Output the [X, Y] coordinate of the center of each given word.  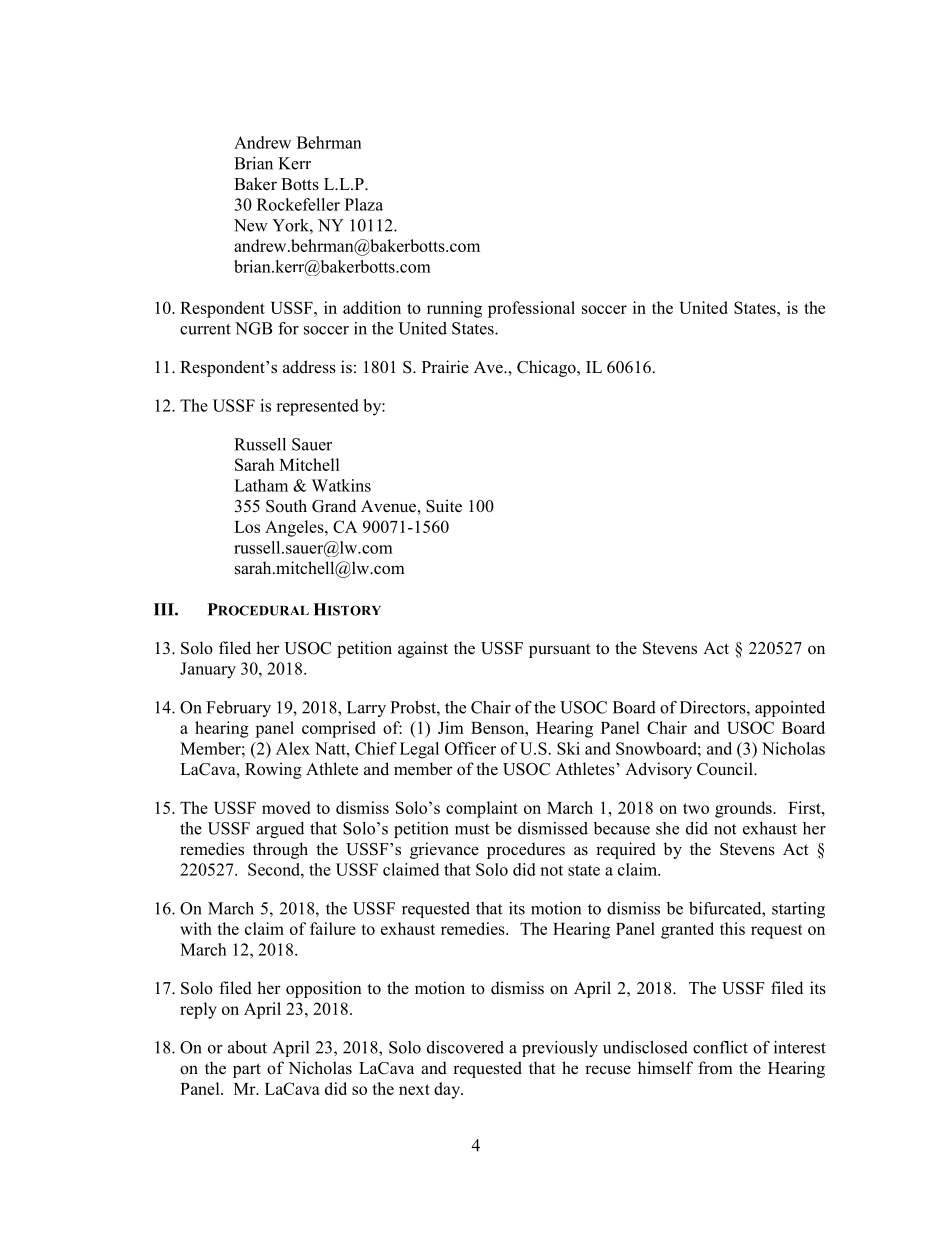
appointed [790, 709]
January [208, 670]
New [251, 225]
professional [531, 309]
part [247, 1070]
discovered [465, 1047]
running [454, 309]
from [715, 1068]
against [423, 649]
